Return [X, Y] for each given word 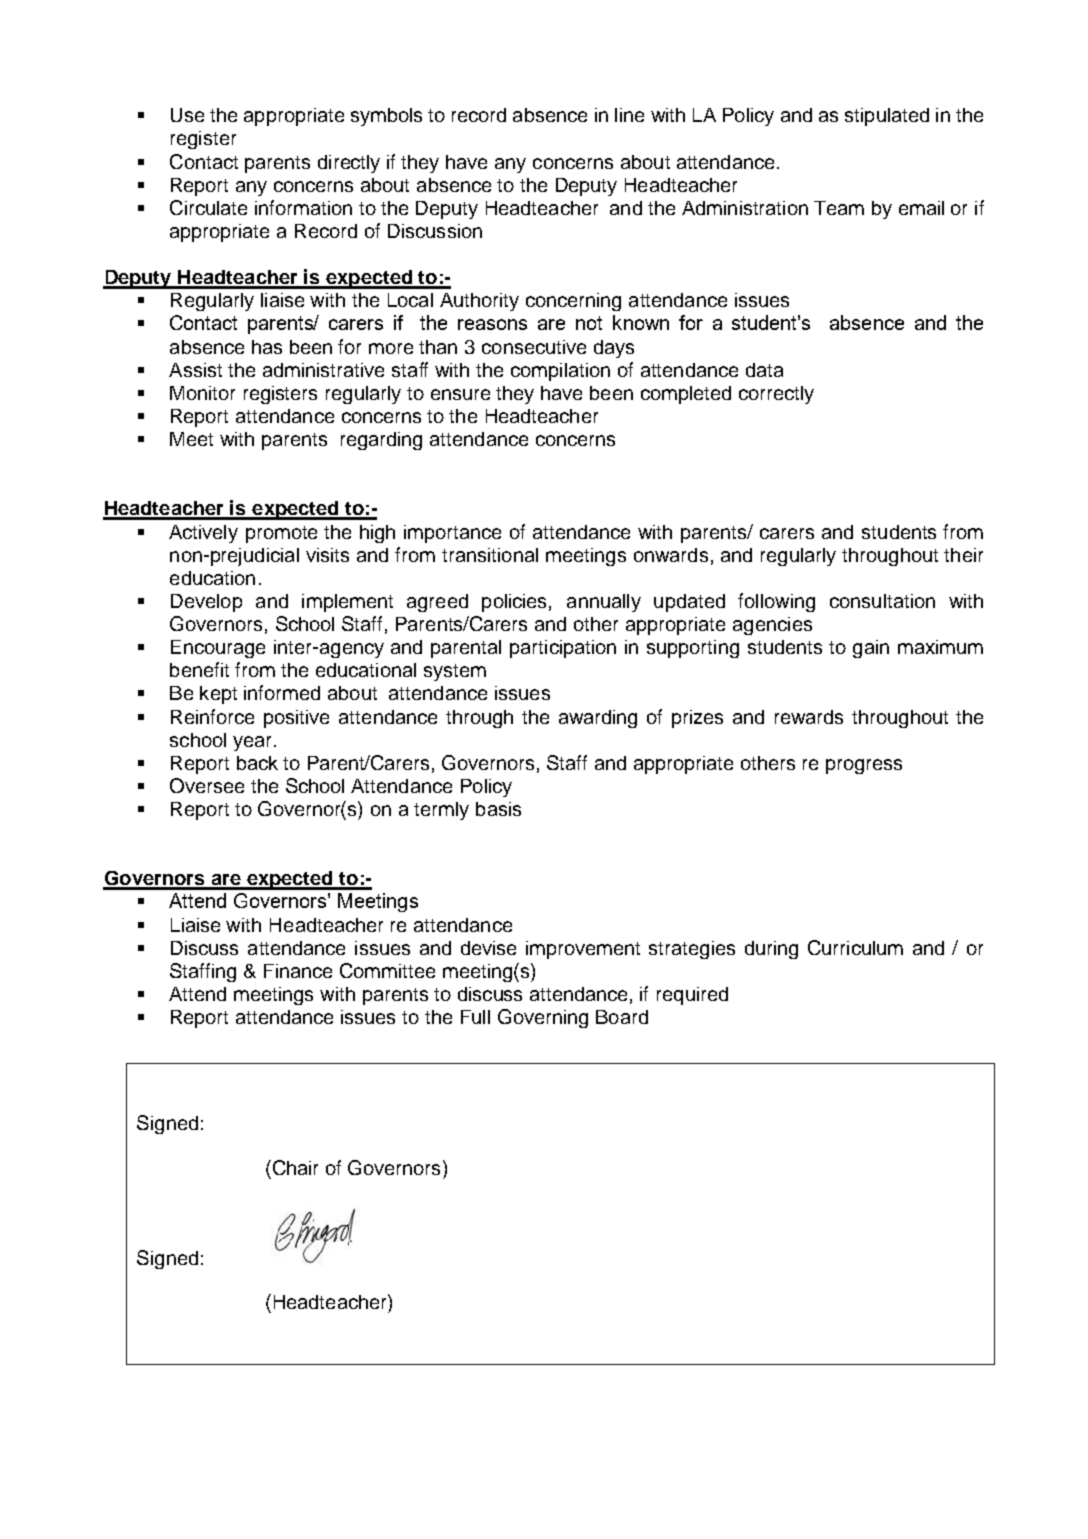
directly [349, 164]
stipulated [887, 117]
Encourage [218, 649]
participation [563, 649]
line [629, 115]
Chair [294, 1167]
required [692, 996]
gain [871, 649]
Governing [543, 1018]
